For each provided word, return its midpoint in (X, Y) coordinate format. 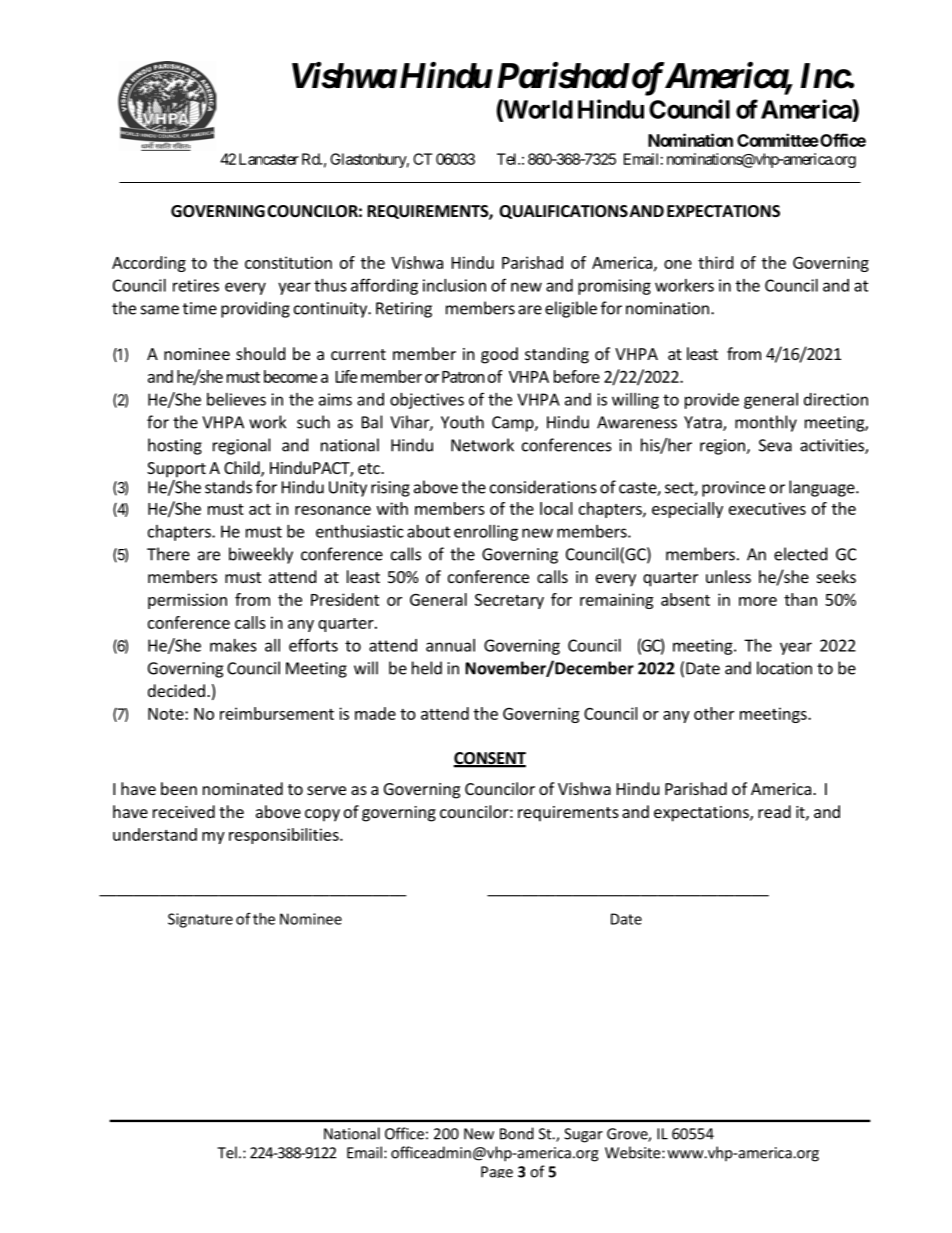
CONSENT (489, 759)
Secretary (509, 601)
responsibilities (285, 836)
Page (497, 1172)
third (715, 262)
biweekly (261, 555)
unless (728, 576)
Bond (517, 1133)
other (714, 713)
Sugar (583, 1135)
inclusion (454, 285)
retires (196, 285)
